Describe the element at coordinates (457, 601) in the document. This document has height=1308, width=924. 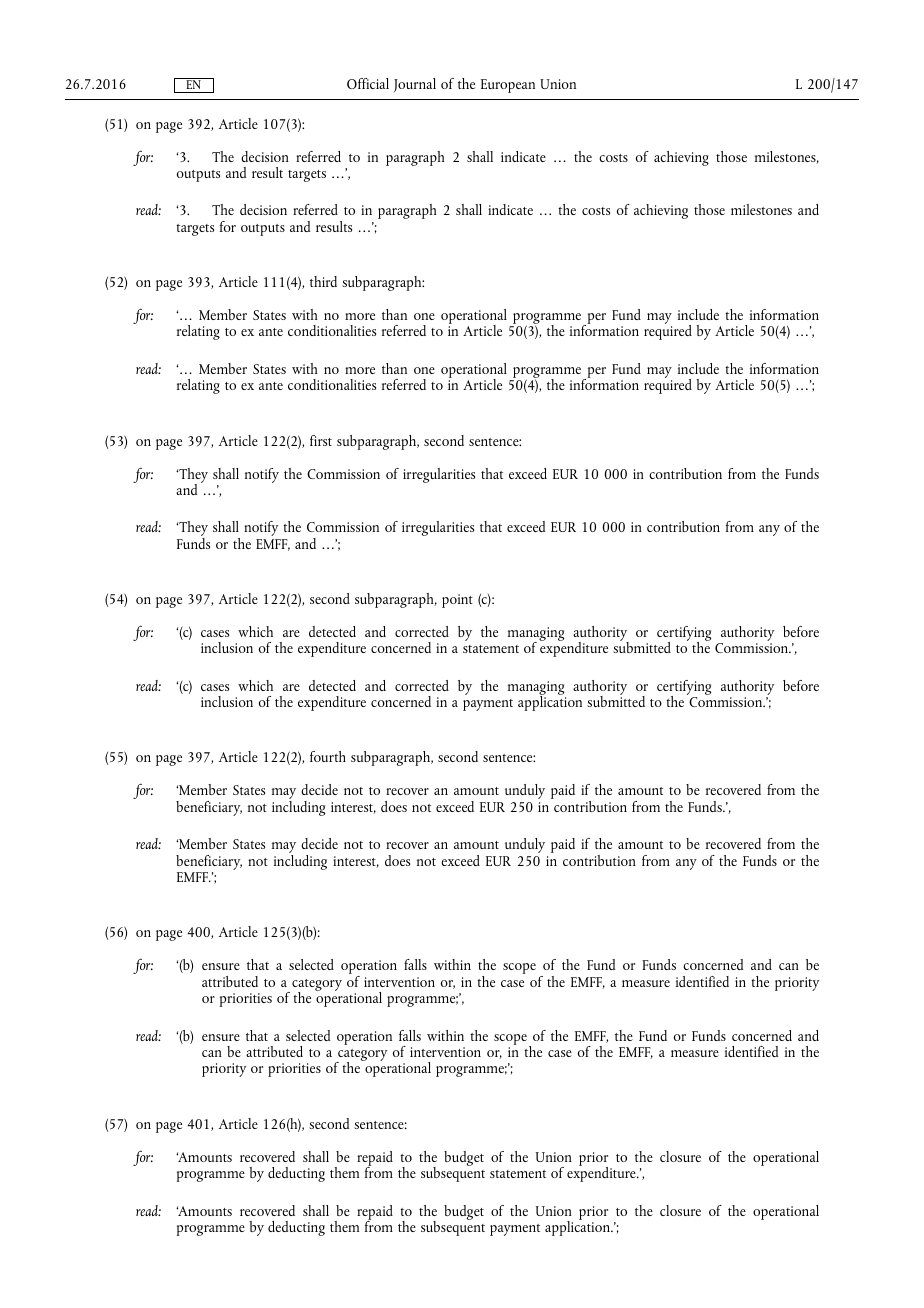
I see `point` at that location.
